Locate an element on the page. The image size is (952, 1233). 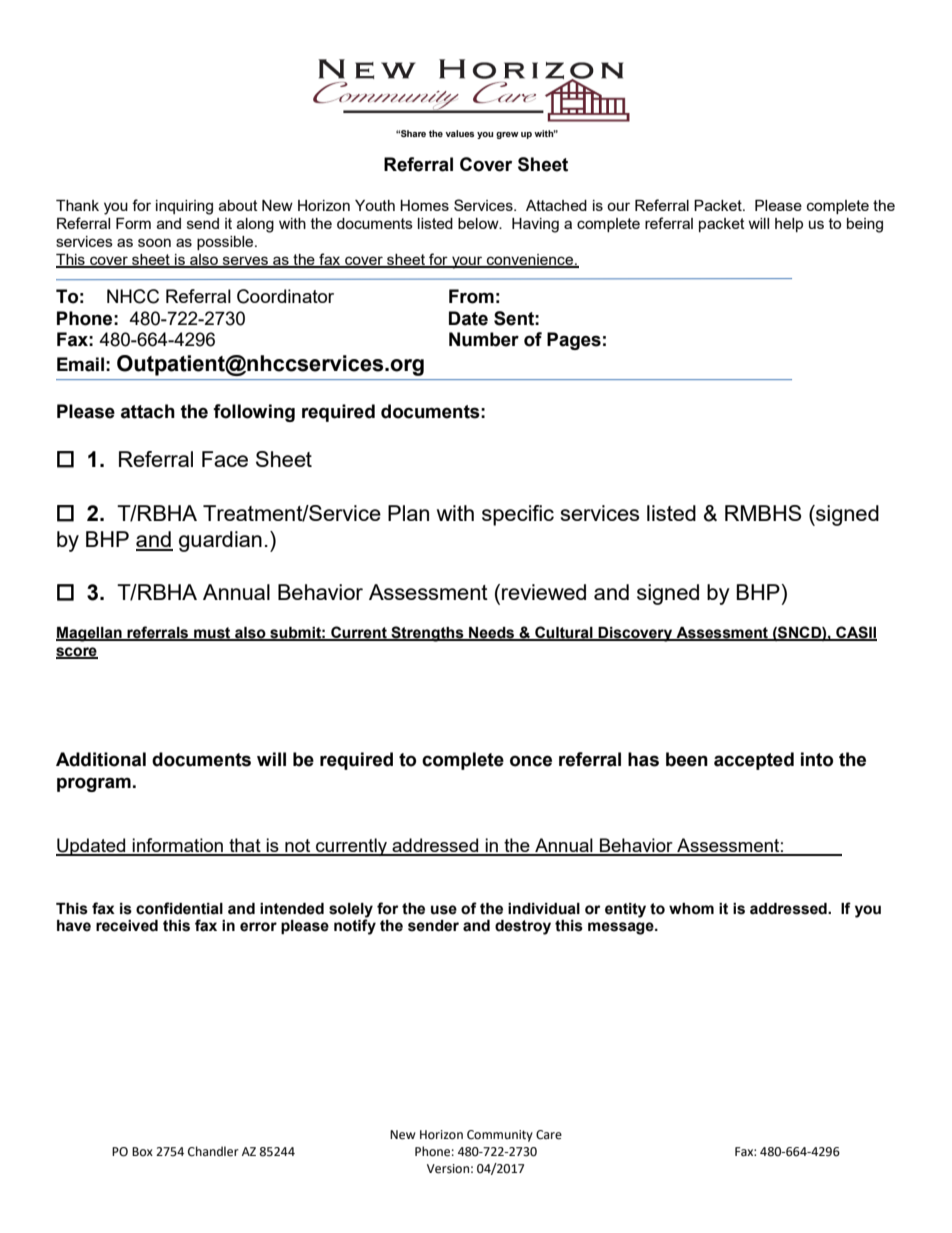
Box is located at coordinates (142, 1151).
